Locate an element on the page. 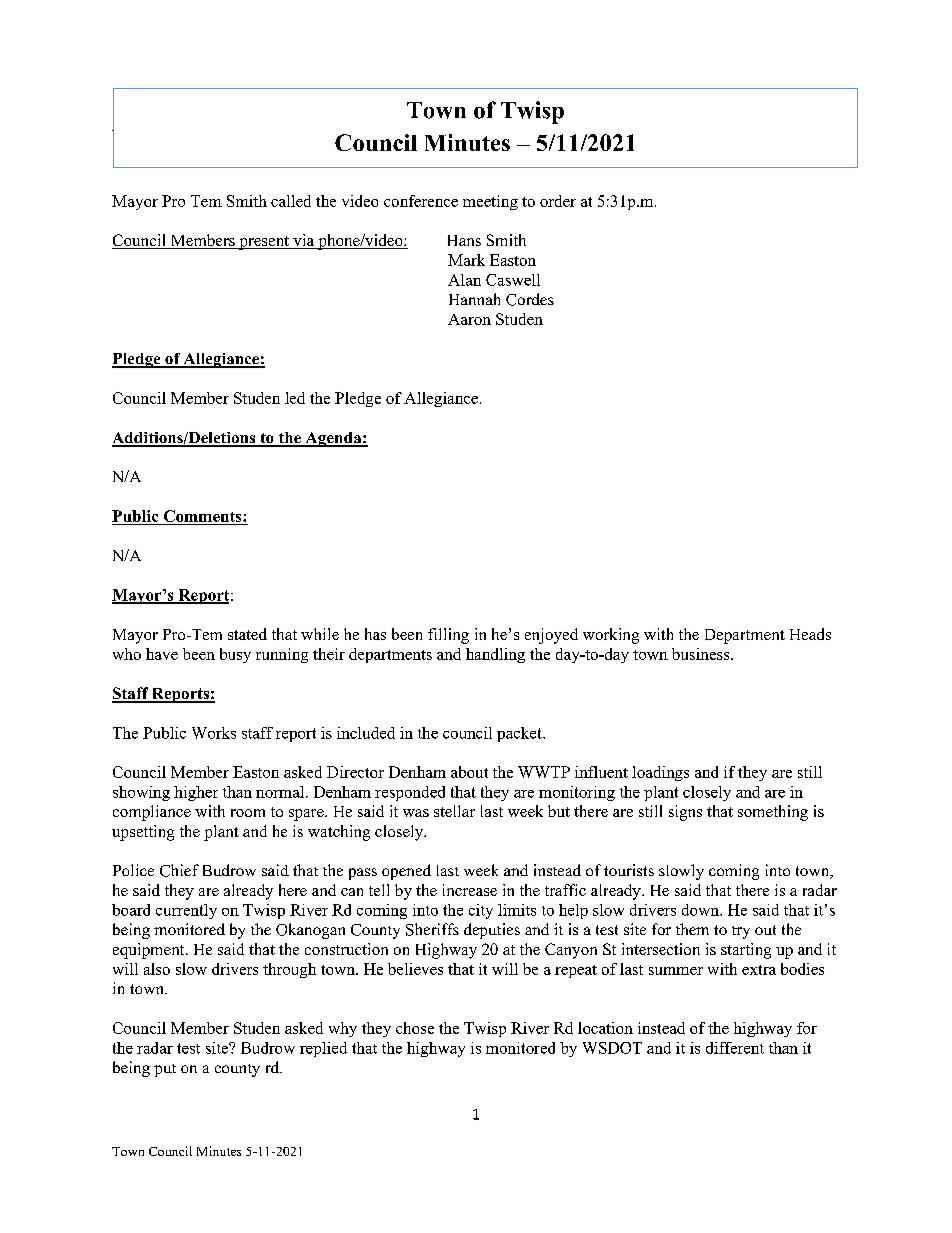  filling is located at coordinates (448, 636).
